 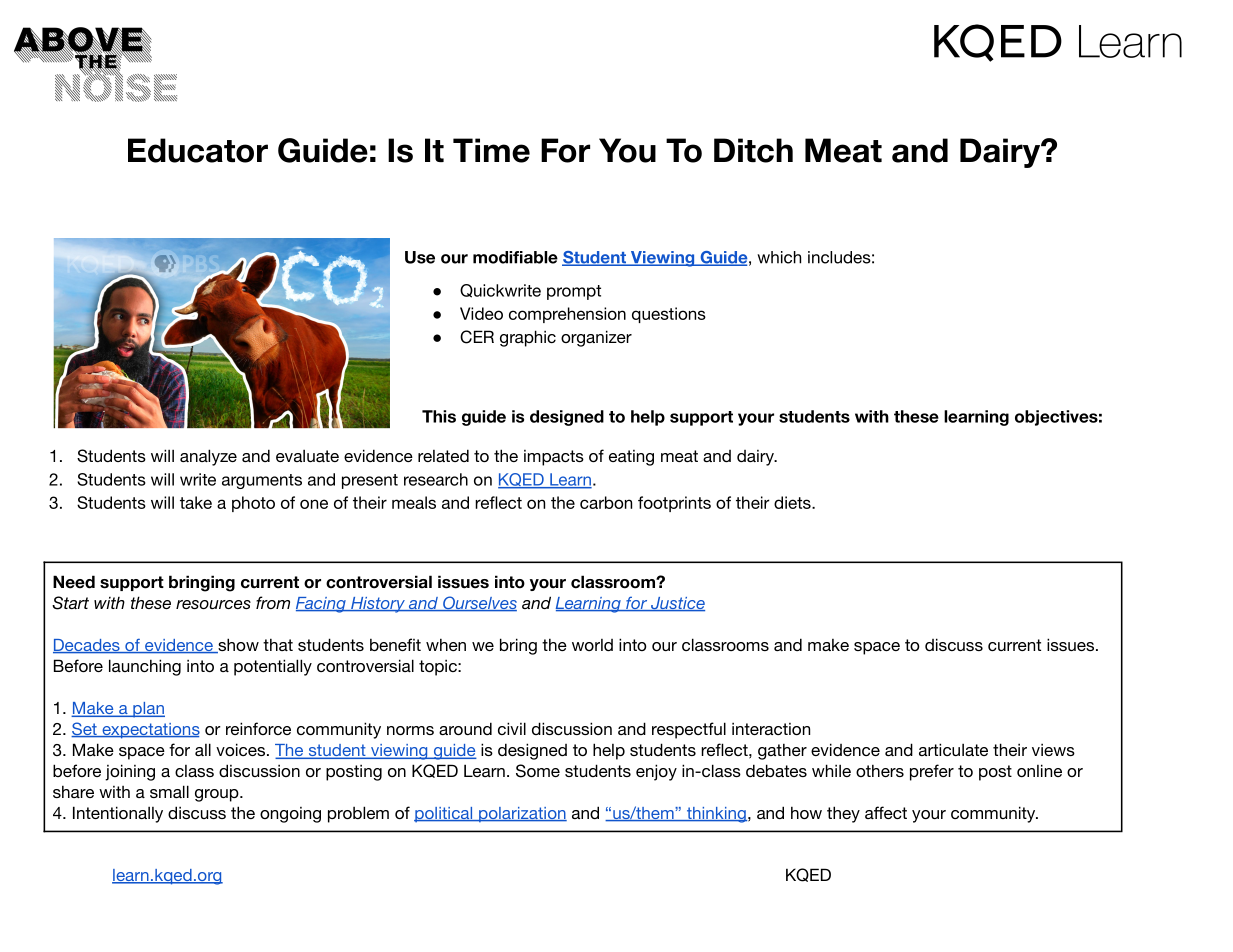 What do you see at coordinates (196, 502) in the screenshot?
I see `take` at bounding box center [196, 502].
